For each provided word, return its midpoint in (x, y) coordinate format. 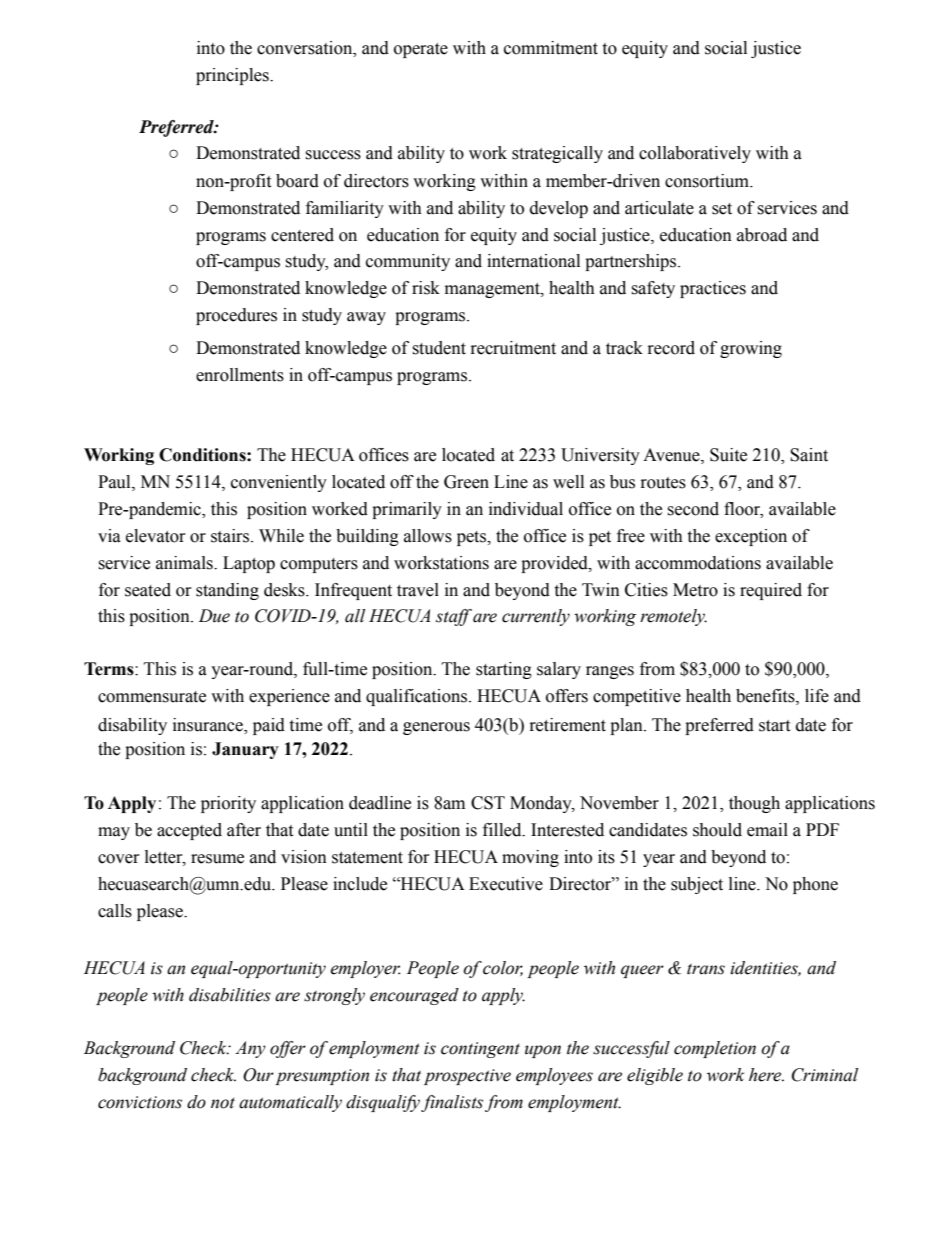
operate (421, 50)
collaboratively (695, 154)
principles (233, 76)
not (223, 1103)
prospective (467, 1077)
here (766, 1075)
